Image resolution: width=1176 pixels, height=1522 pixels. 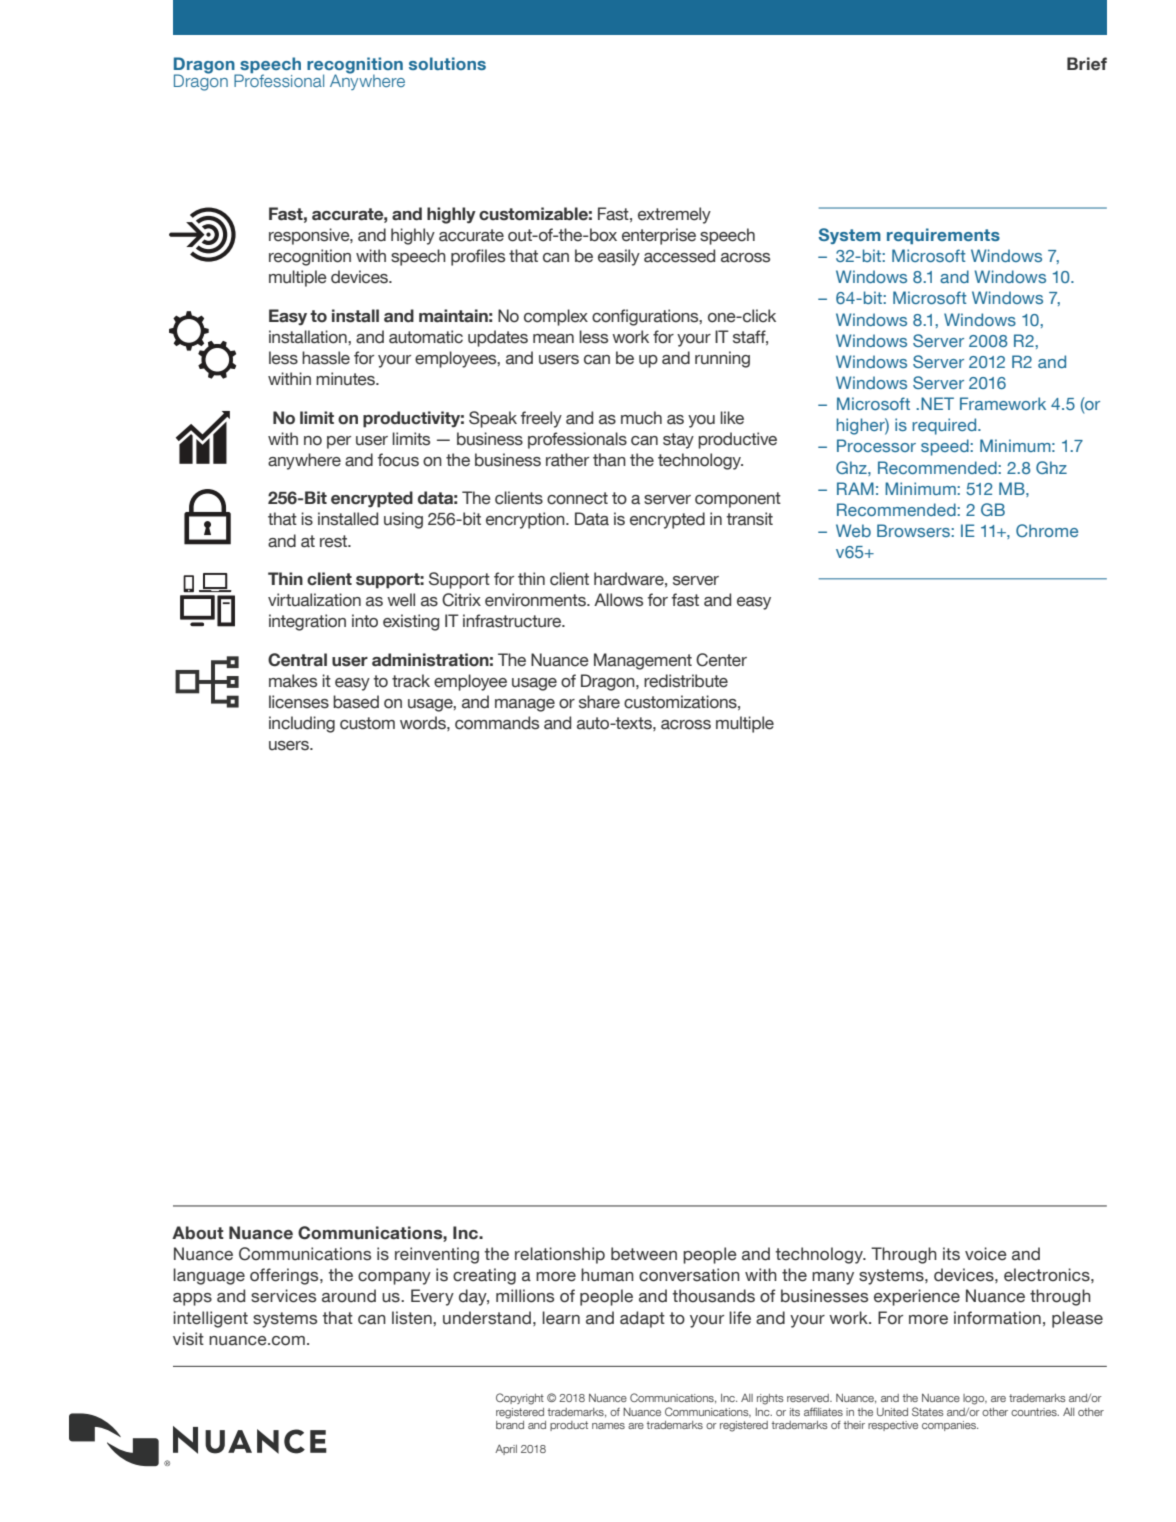 What do you see at coordinates (1087, 64) in the page?
I see `Brief` at bounding box center [1087, 64].
